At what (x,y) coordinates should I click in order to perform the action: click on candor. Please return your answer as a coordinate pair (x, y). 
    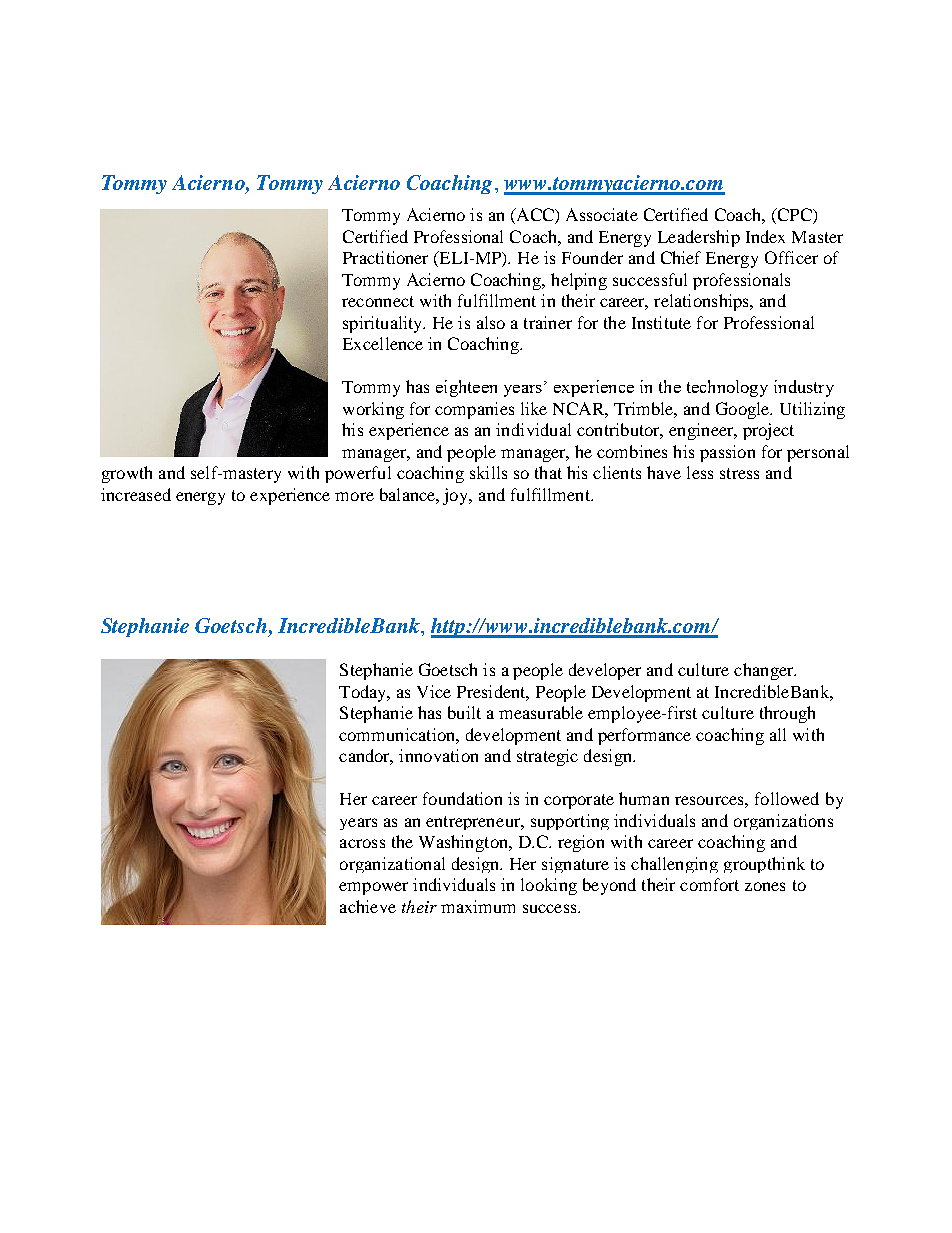
    Looking at the image, I should click on (366, 757).
